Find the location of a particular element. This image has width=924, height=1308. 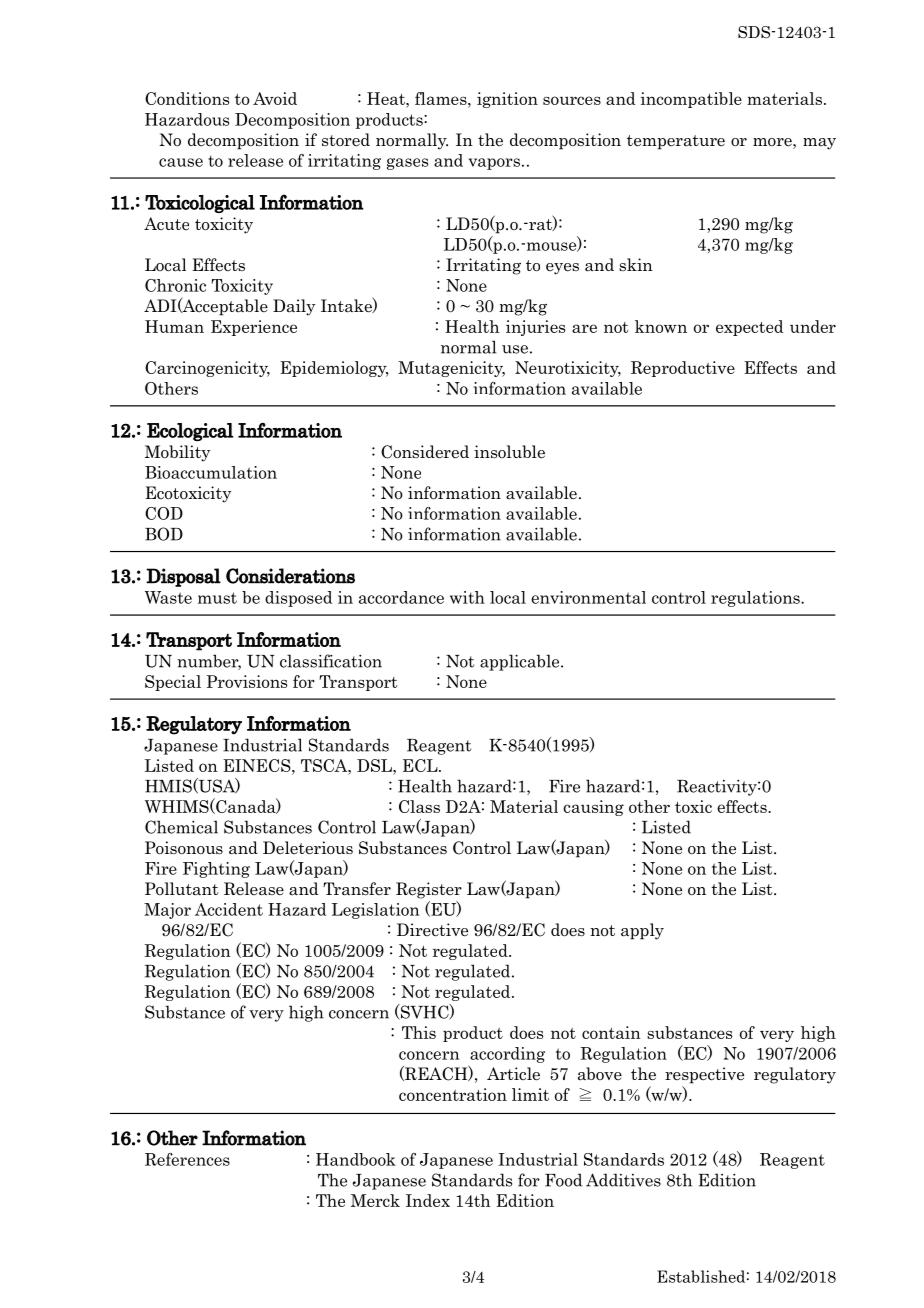

Avoid is located at coordinates (275, 98).
